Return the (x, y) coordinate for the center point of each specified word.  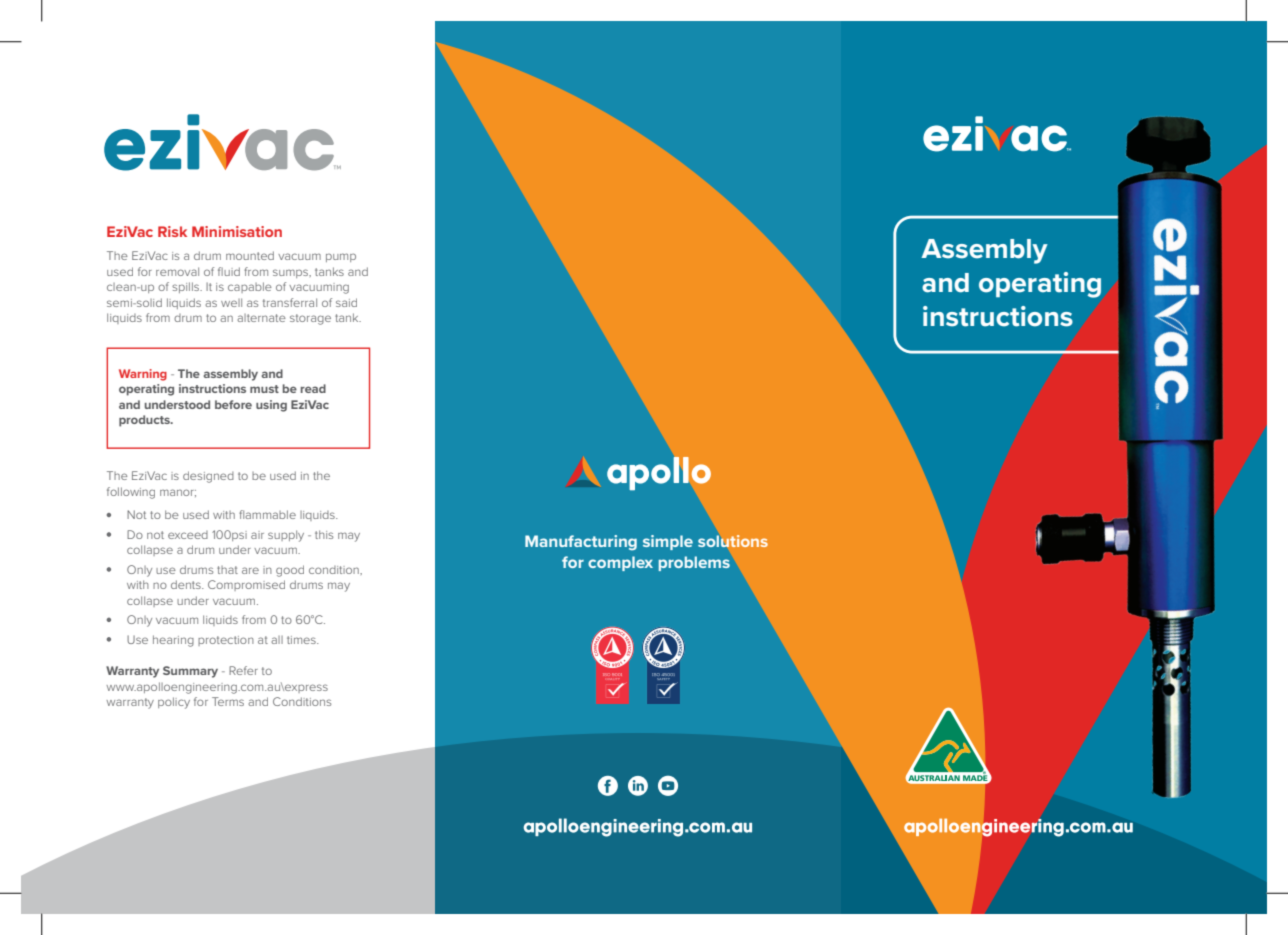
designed (208, 477)
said (346, 302)
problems (694, 563)
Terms (228, 701)
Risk (172, 231)
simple (668, 542)
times (302, 640)
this (324, 534)
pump (341, 257)
